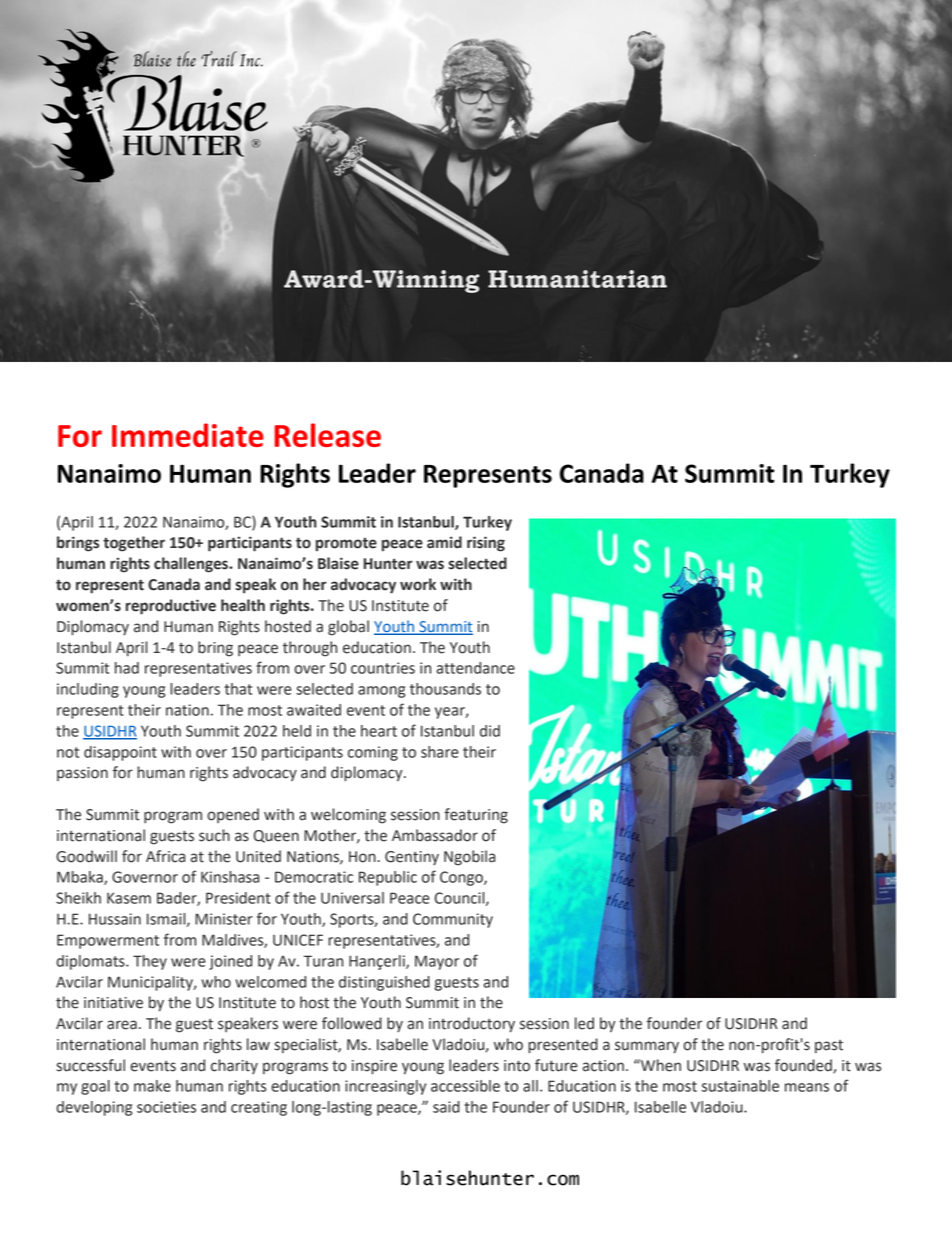 The height and width of the page is (1233, 952). What do you see at coordinates (327, 435) in the page?
I see `Release` at bounding box center [327, 435].
